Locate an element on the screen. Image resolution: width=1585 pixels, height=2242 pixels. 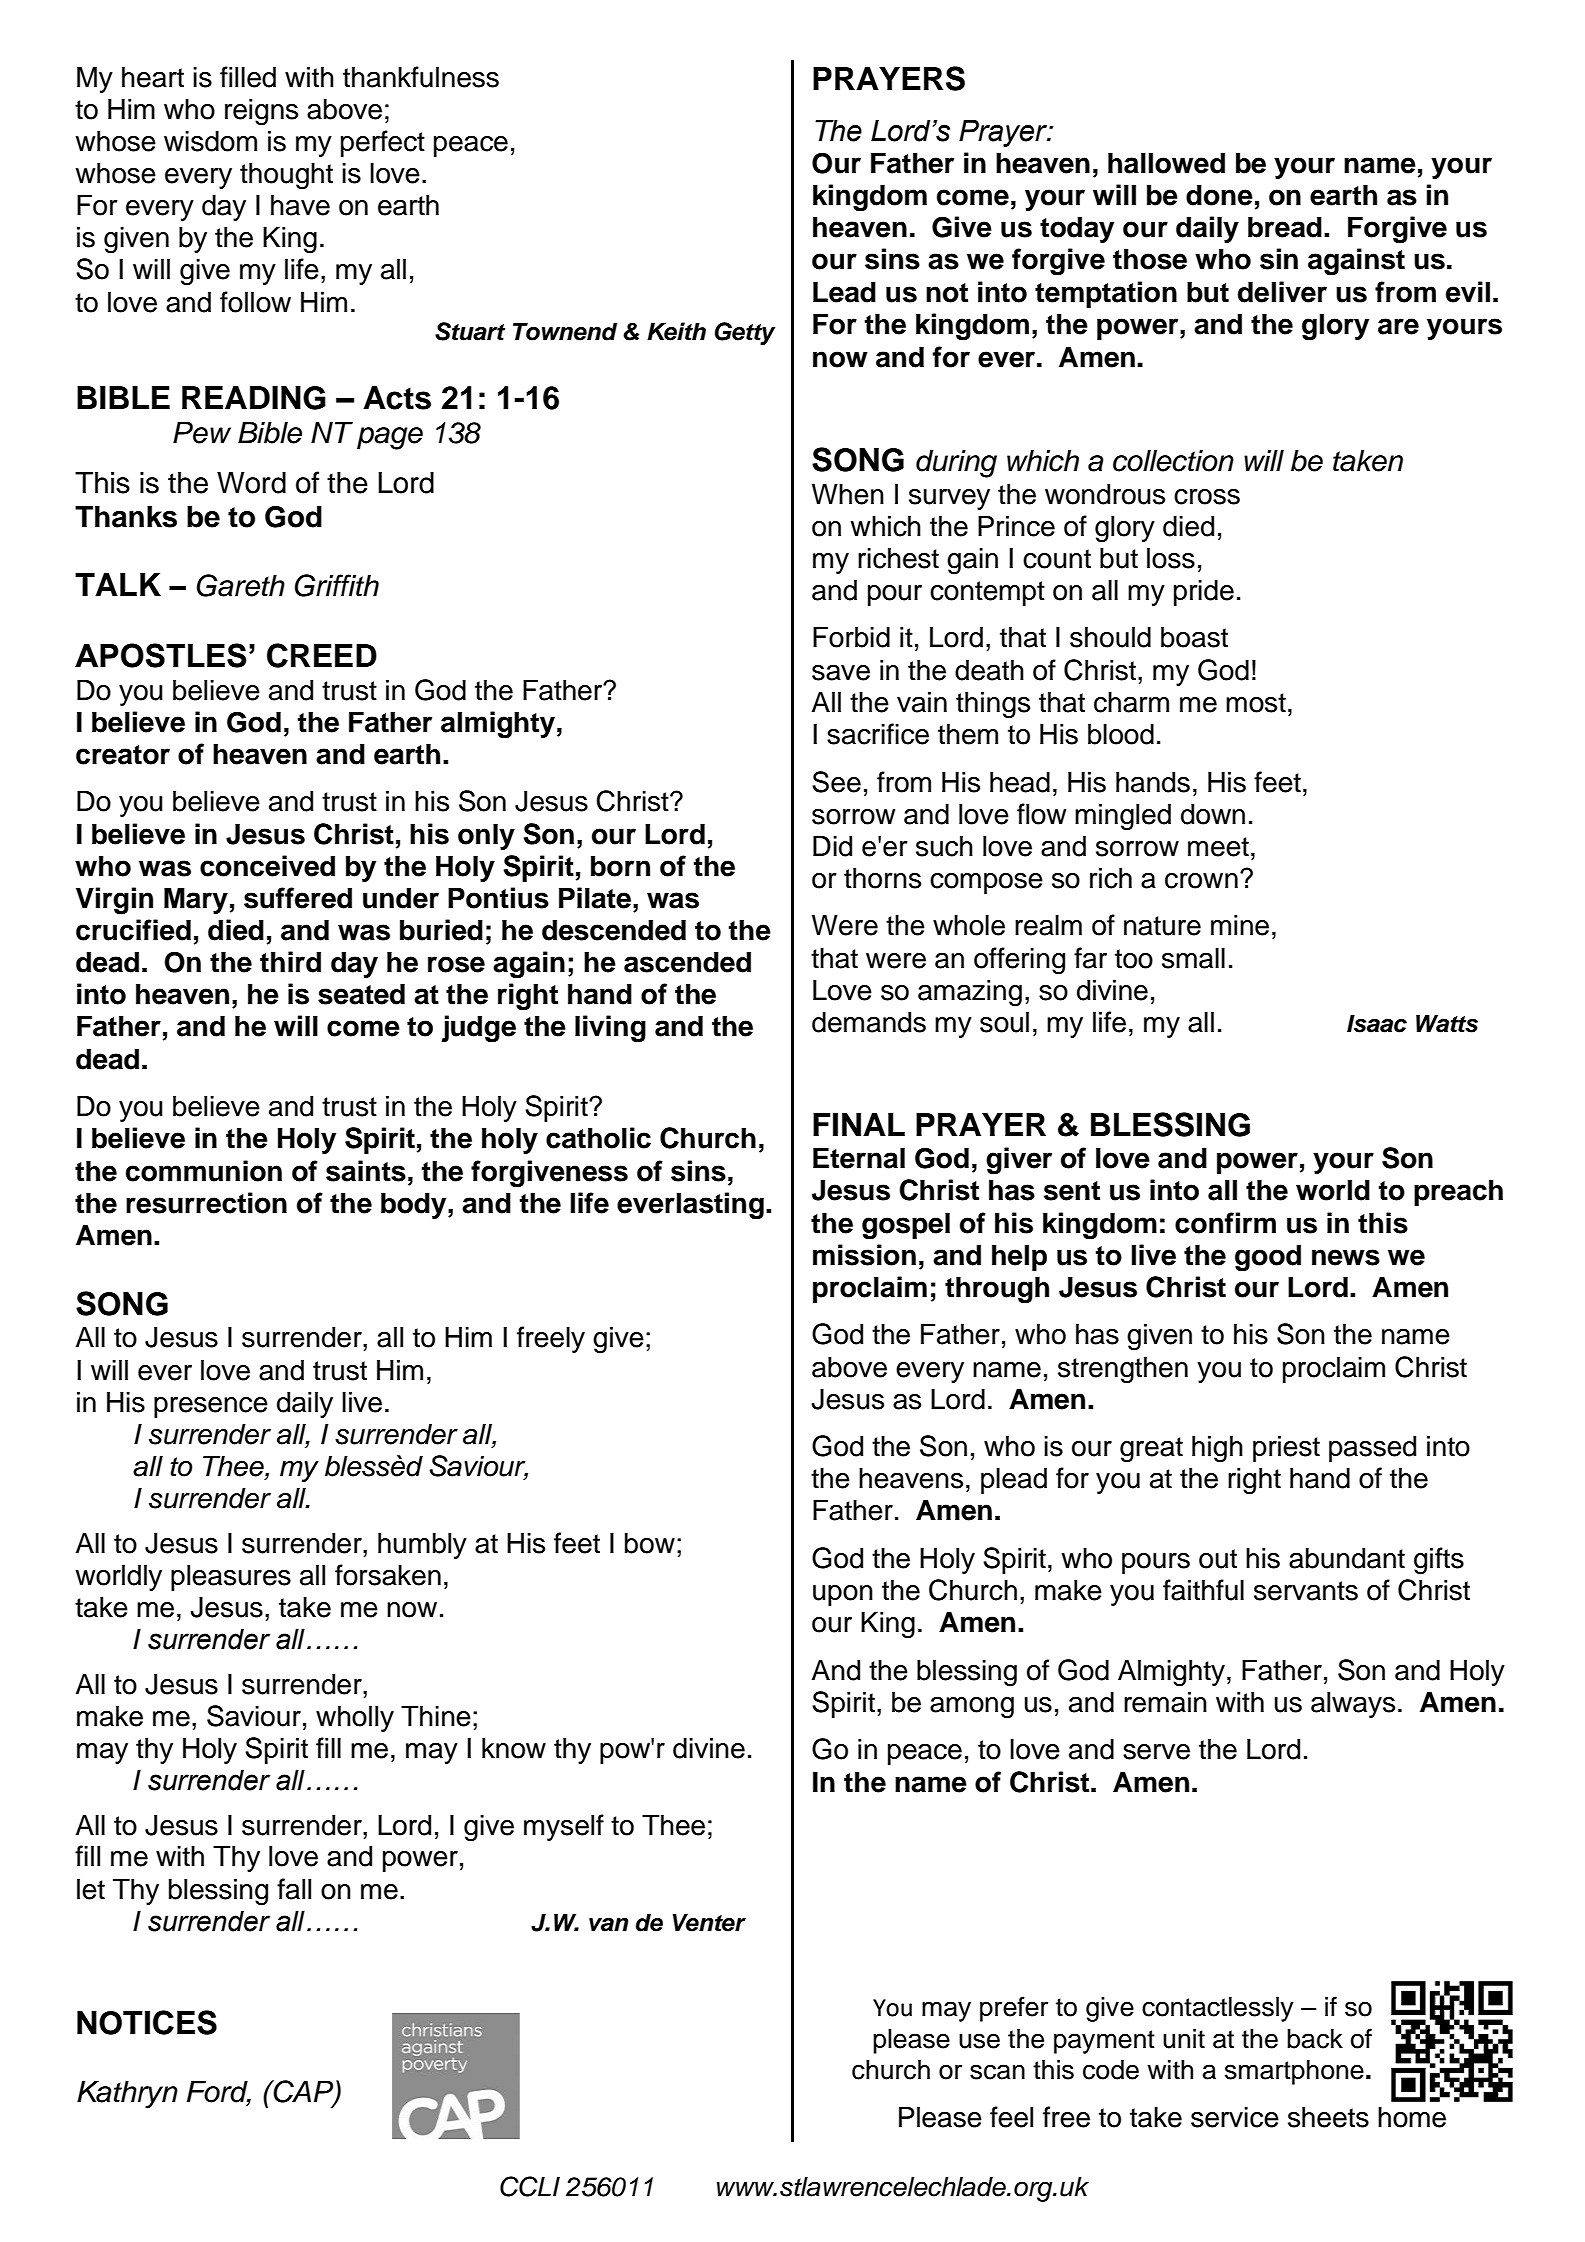
always is located at coordinates (1353, 1704).
